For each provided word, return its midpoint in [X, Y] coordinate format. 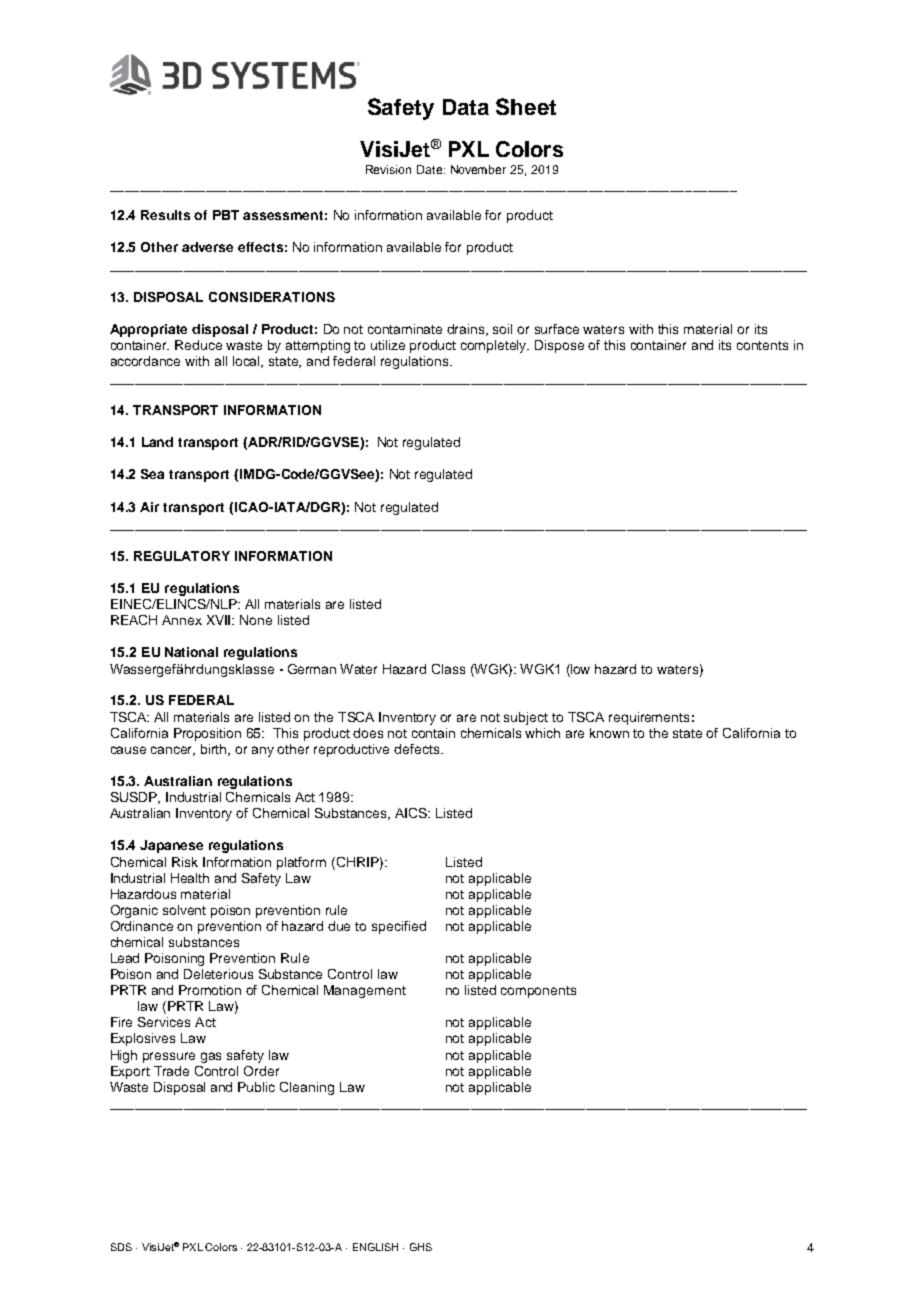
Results [165, 215]
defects [418, 749]
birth [215, 750]
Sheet [526, 106]
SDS [121, 1247]
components [538, 992]
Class [448, 669]
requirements [649, 718]
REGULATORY [182, 556]
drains [467, 330]
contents [762, 345]
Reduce [198, 345]
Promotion [210, 990]
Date [431, 169]
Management [365, 991]
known [609, 733]
